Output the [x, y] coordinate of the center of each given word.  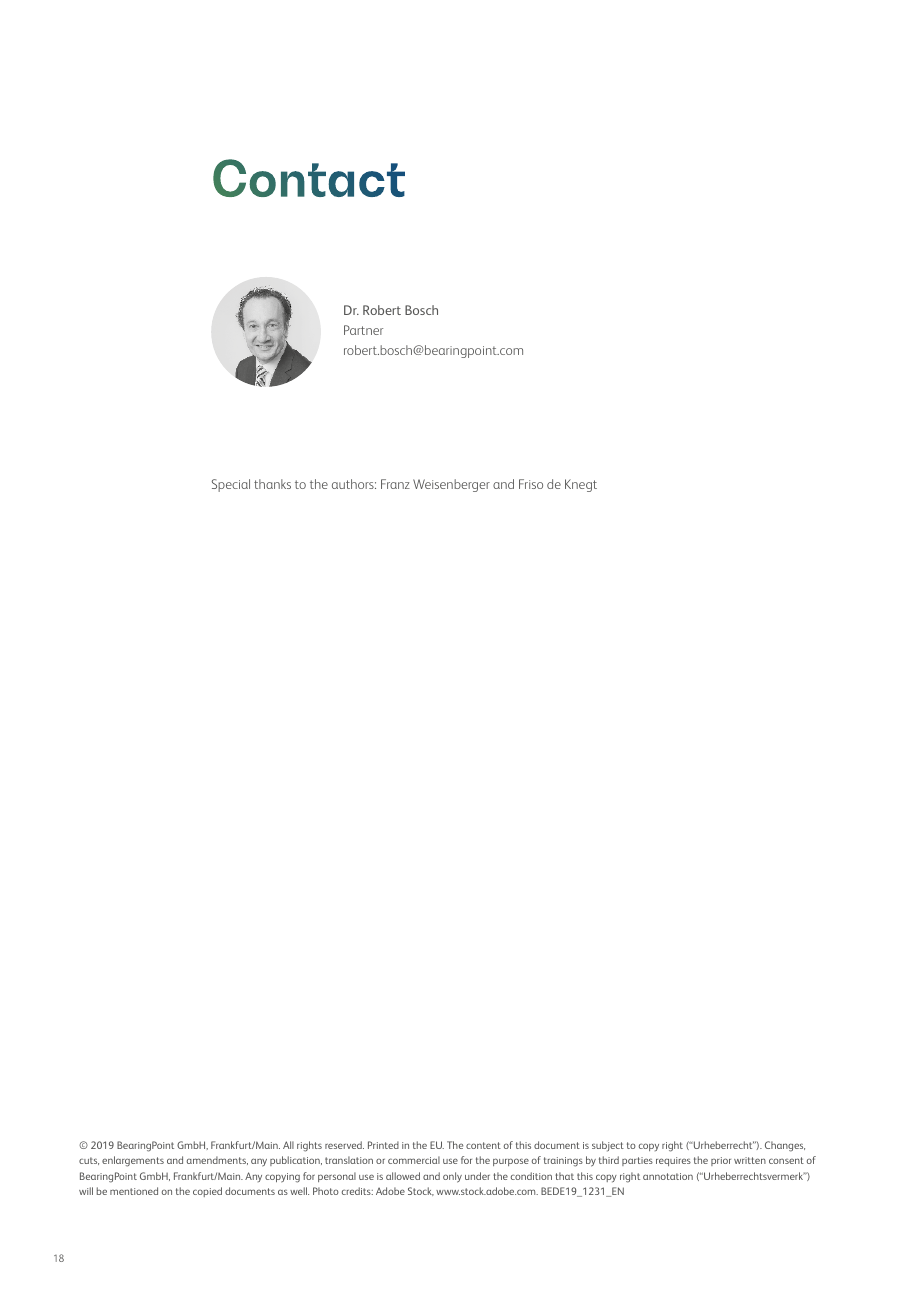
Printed [383, 1145]
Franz [395, 484]
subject [608, 1146]
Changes [785, 1146]
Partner [363, 330]
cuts [89, 1161]
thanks [272, 484]
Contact [309, 178]
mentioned [134, 1191]
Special [231, 485]
